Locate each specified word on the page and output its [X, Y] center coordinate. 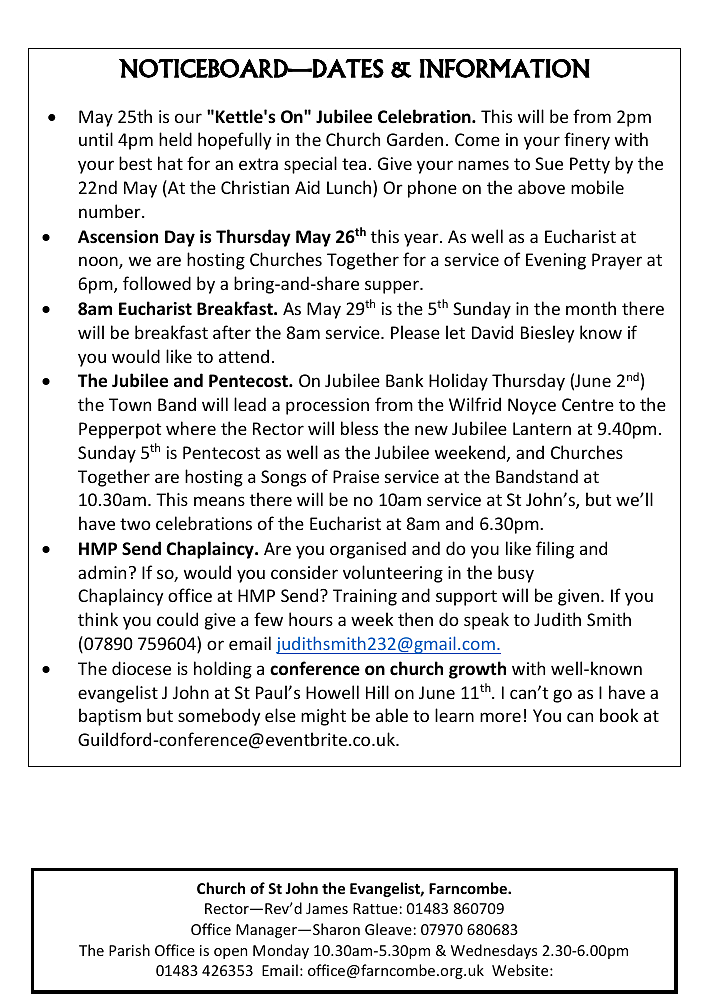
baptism [110, 717]
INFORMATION [505, 68]
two [135, 524]
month [591, 308]
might [323, 717]
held [175, 139]
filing [555, 550]
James [327, 908]
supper [393, 287]
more [500, 717]
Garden [415, 139]
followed [157, 283]
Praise [356, 476]
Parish [129, 950]
